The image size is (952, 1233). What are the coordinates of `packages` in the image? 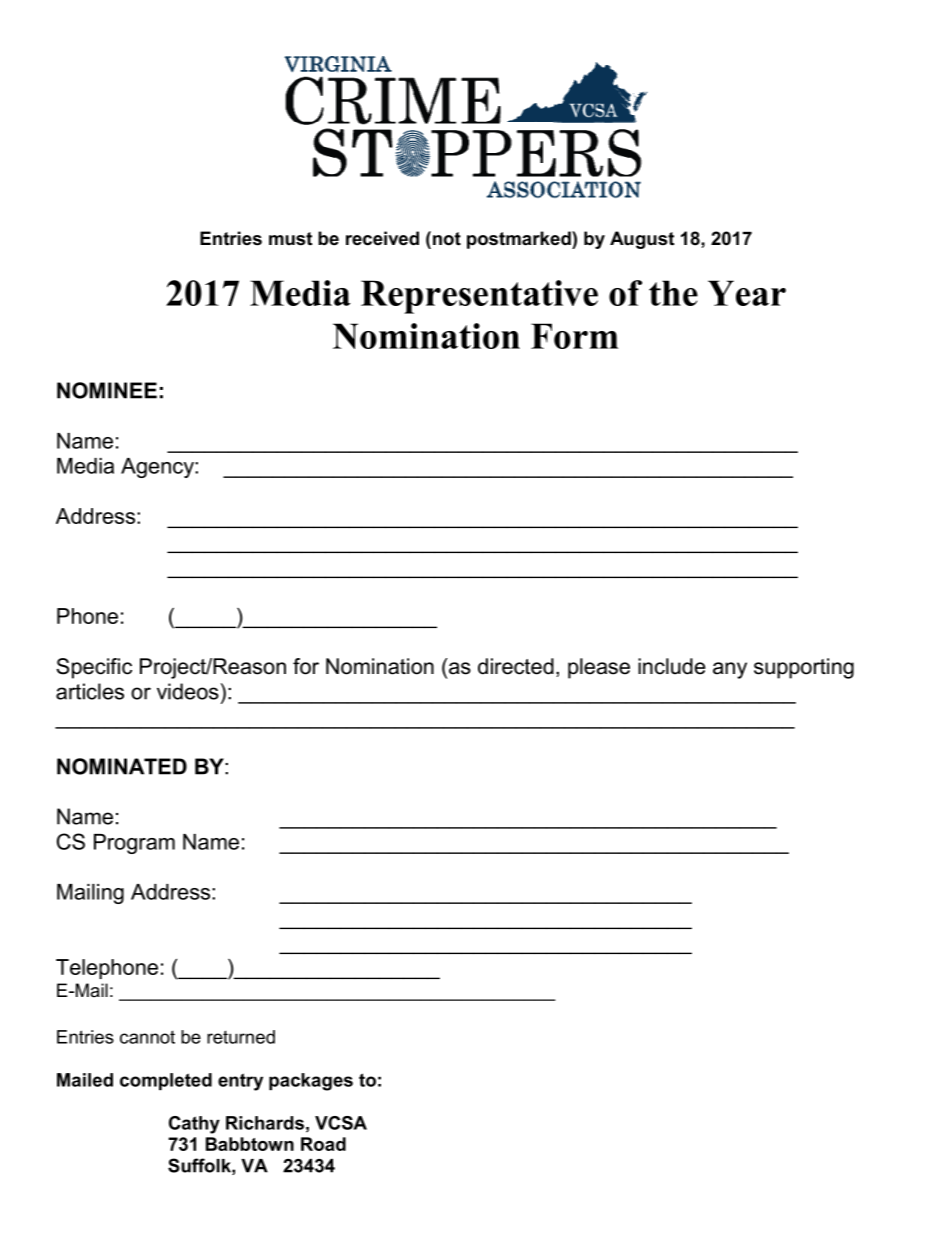 It's located at (311, 1082).
